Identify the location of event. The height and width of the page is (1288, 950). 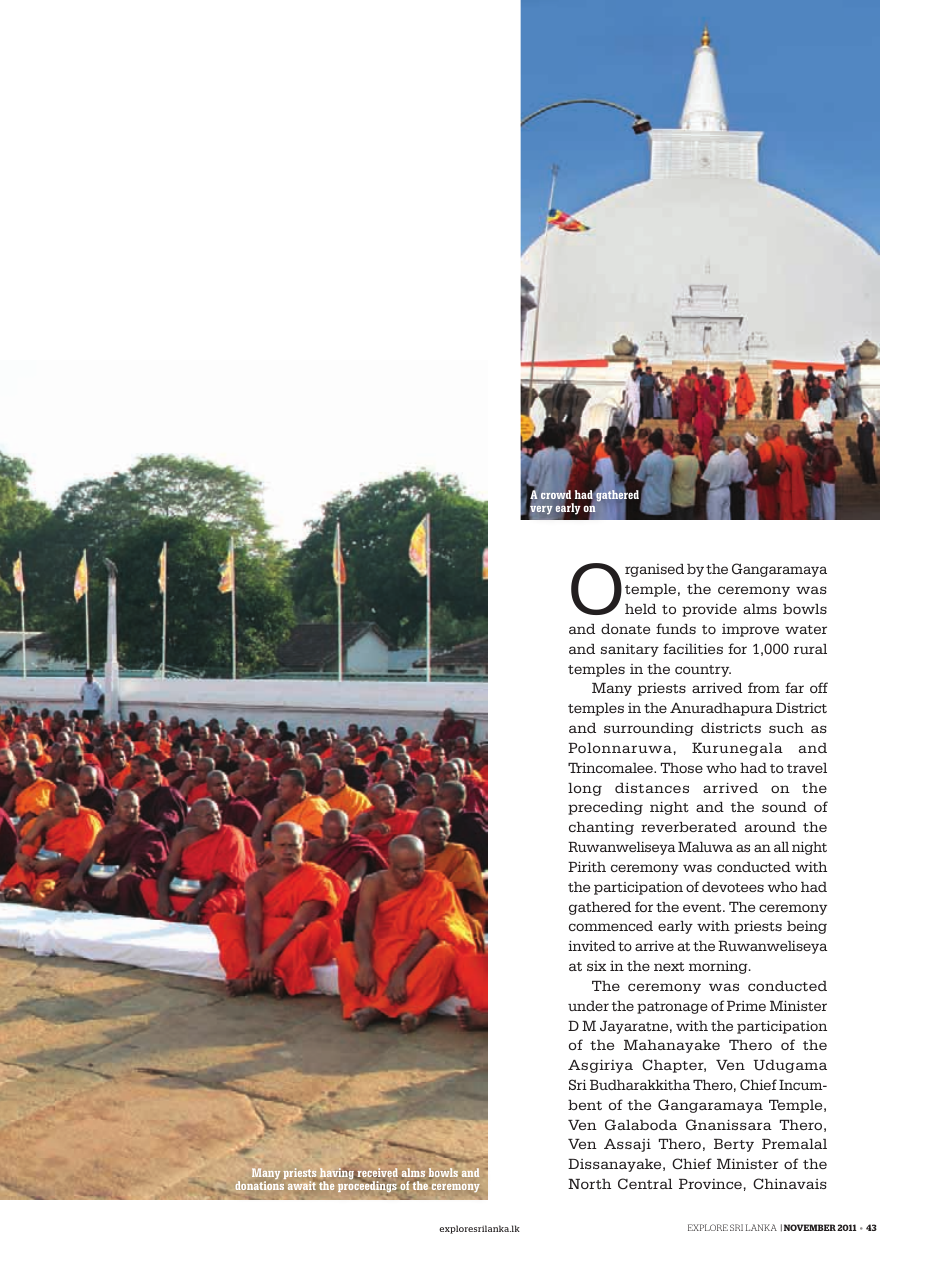
(703, 907).
